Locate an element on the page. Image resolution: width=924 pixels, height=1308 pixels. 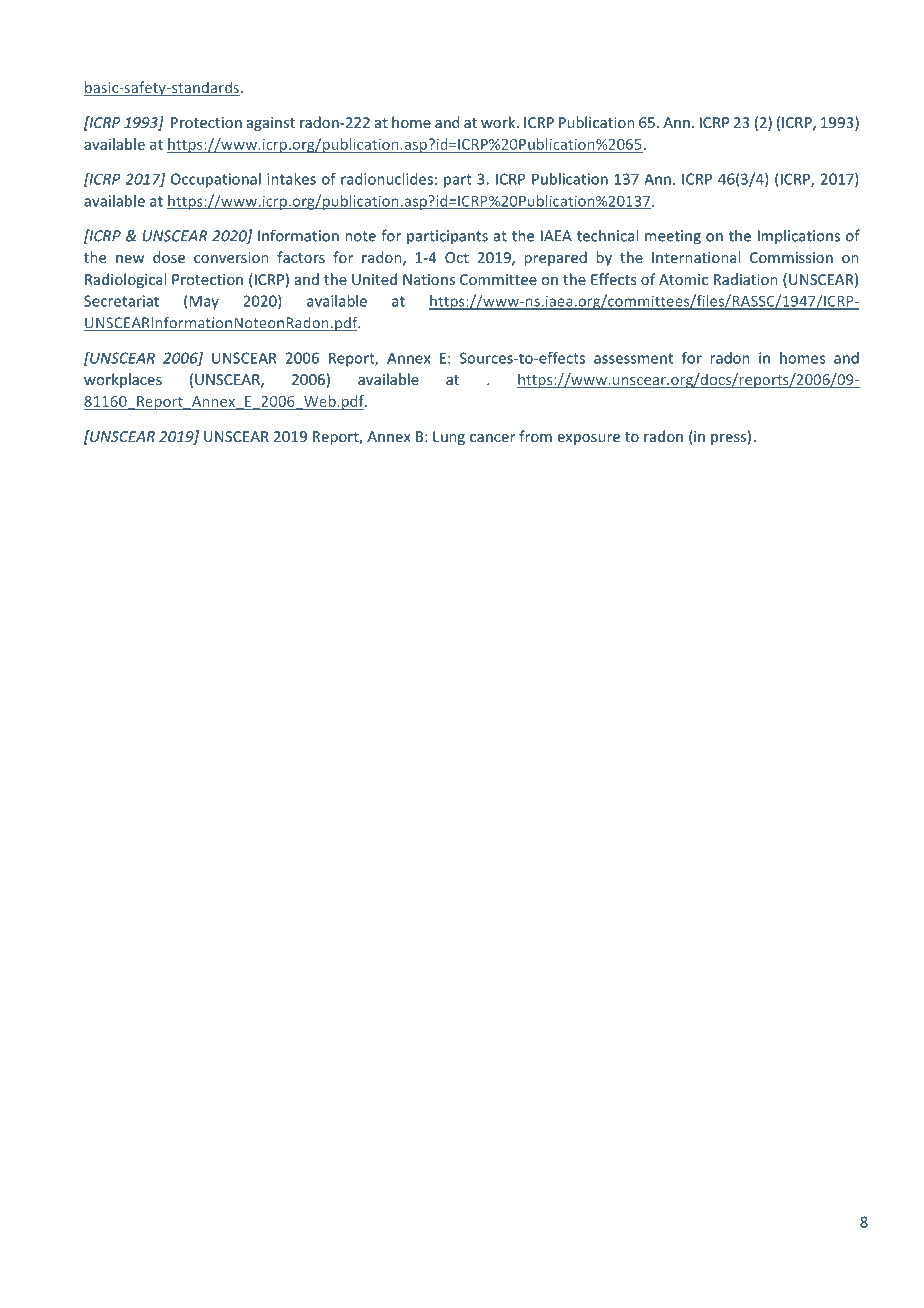
Atomic is located at coordinates (683, 279).
